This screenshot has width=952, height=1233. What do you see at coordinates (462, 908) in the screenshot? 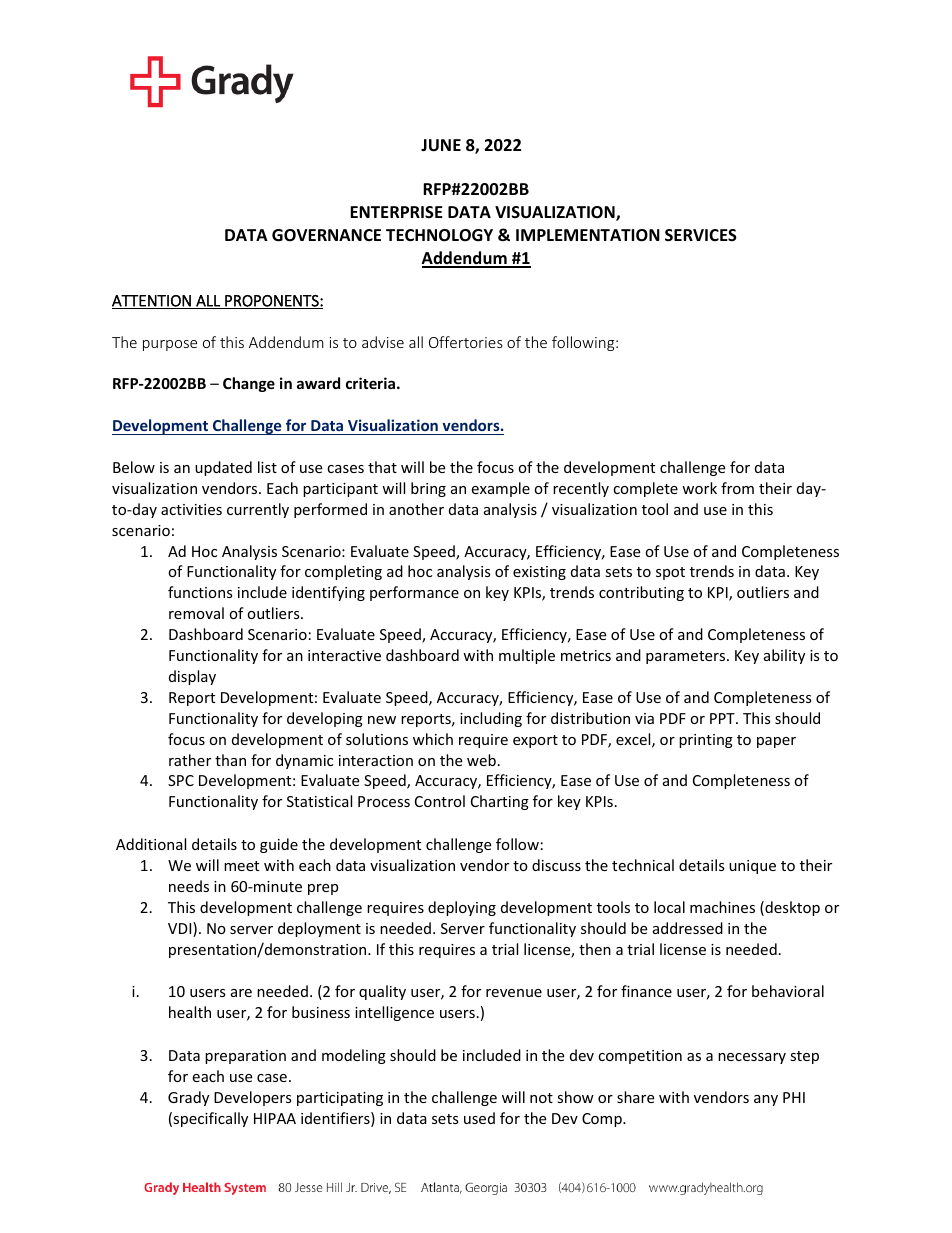
I see `deploying` at bounding box center [462, 908].
